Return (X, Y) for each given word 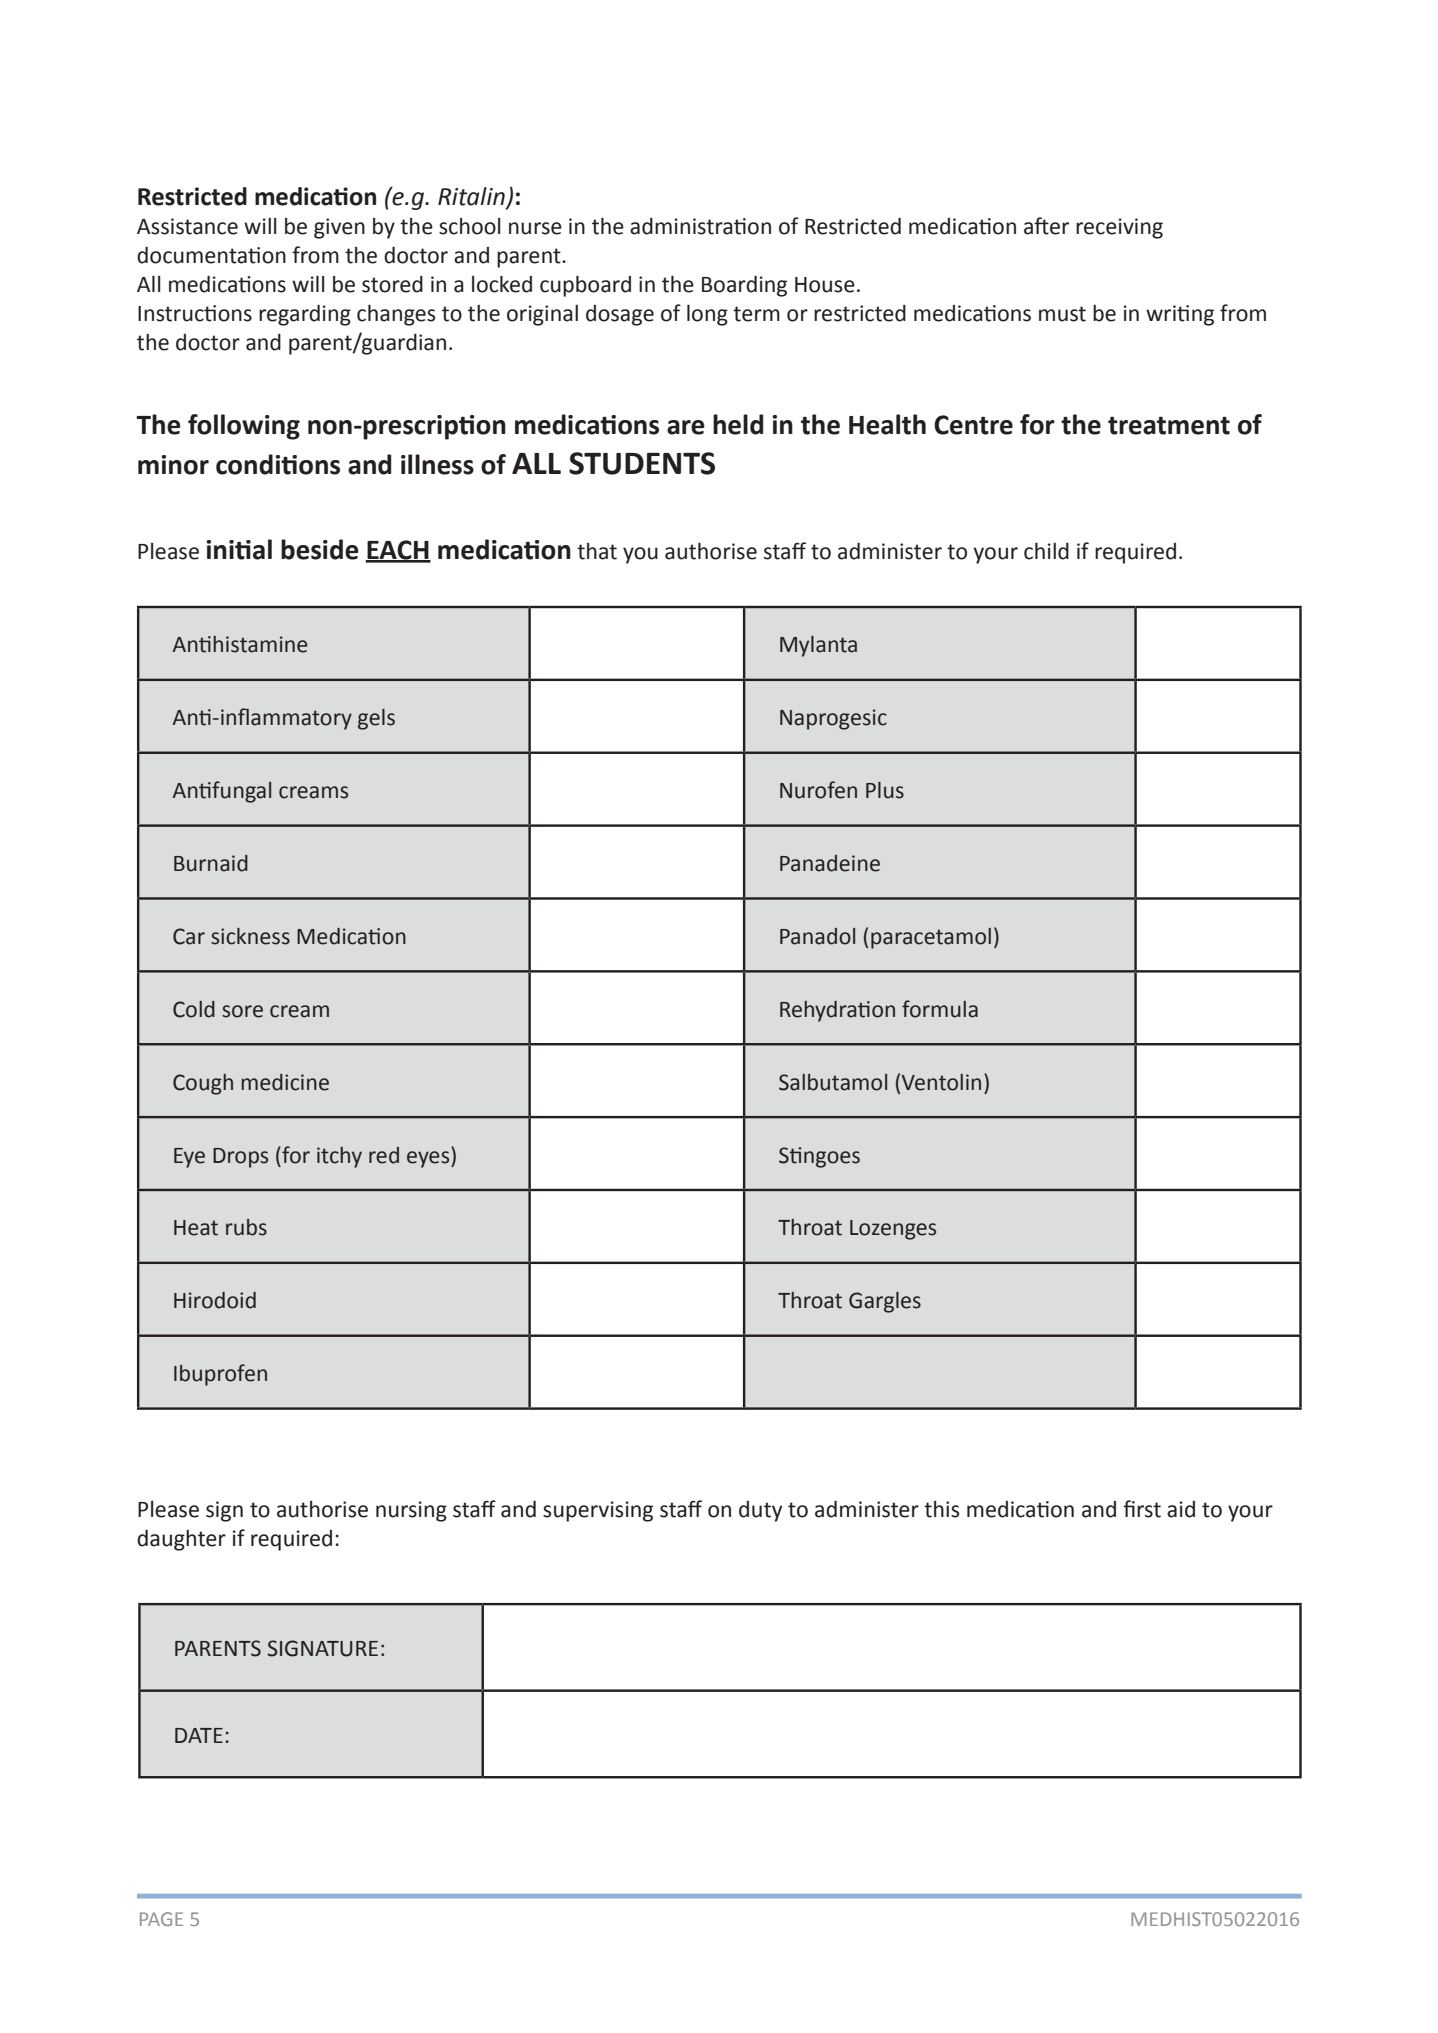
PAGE (161, 1919)
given (339, 228)
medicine (285, 1082)
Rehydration (837, 1011)
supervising (598, 1511)
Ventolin (941, 1082)
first (1142, 1509)
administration (700, 226)
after (1046, 226)
